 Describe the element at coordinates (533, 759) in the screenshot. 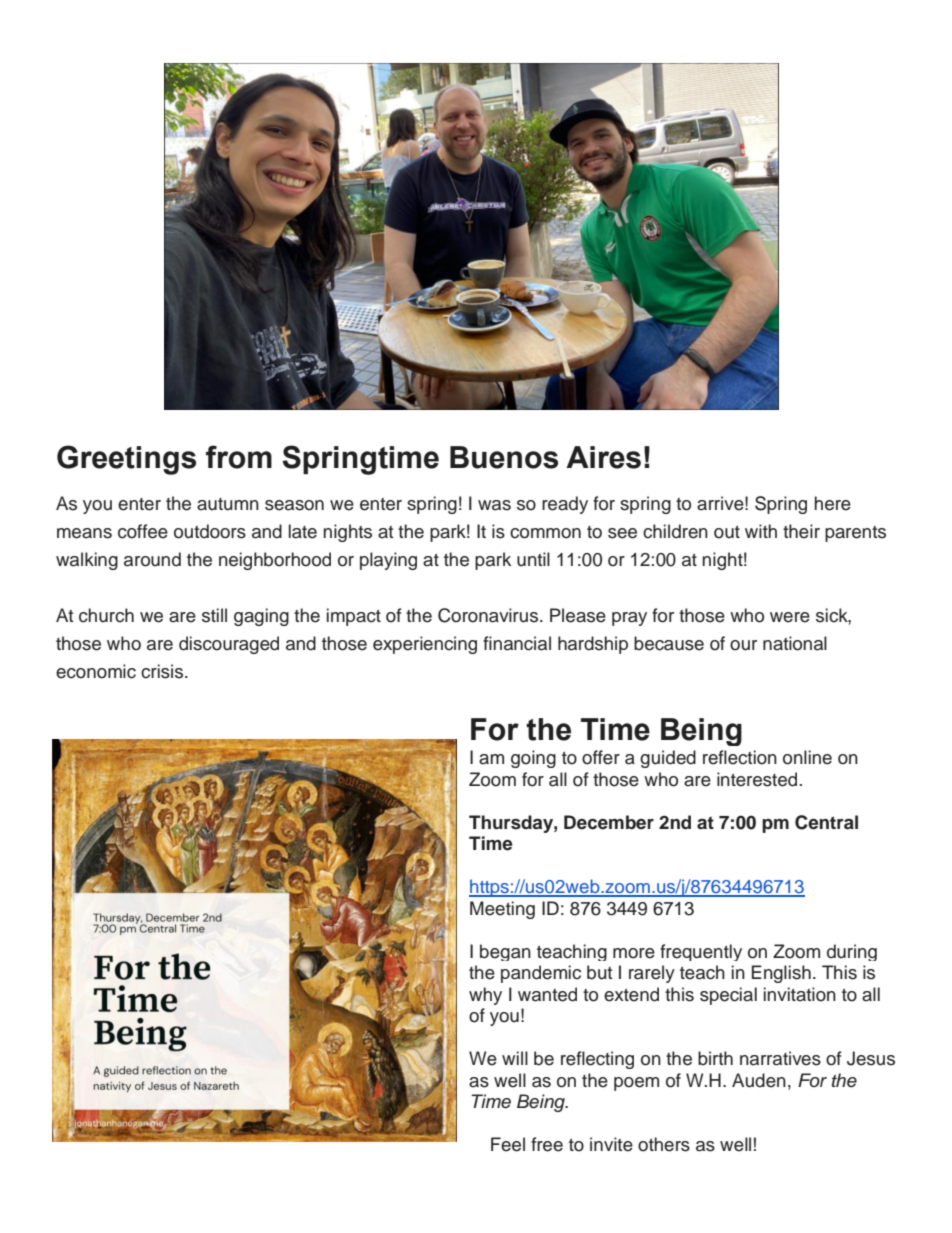

I see `going` at that location.
